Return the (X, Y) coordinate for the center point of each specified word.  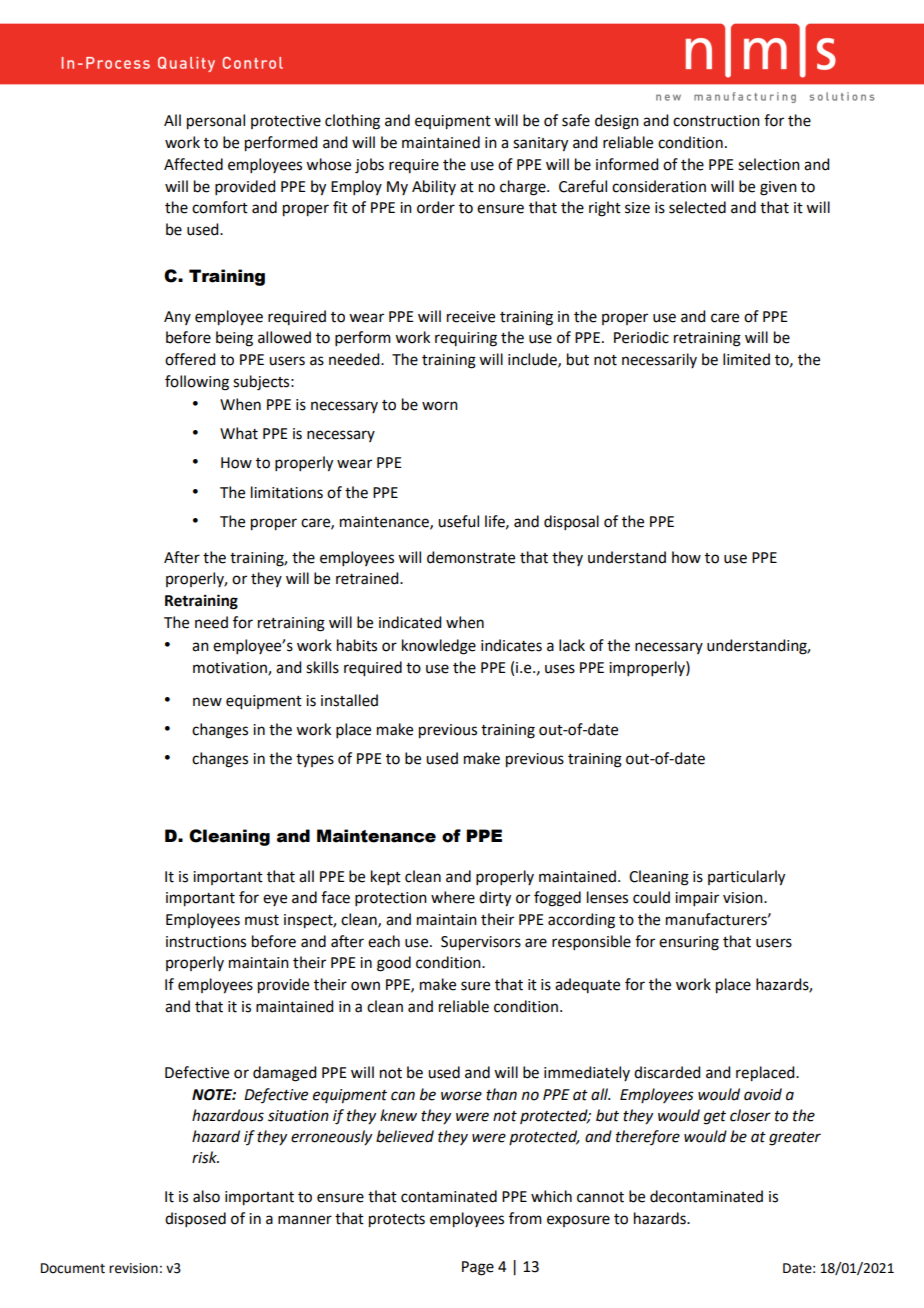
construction (716, 121)
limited (746, 359)
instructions (206, 942)
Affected (193, 164)
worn (440, 406)
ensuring (689, 943)
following (197, 383)
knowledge (439, 647)
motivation (231, 669)
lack (572, 645)
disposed (195, 1219)
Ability (434, 187)
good (394, 964)
